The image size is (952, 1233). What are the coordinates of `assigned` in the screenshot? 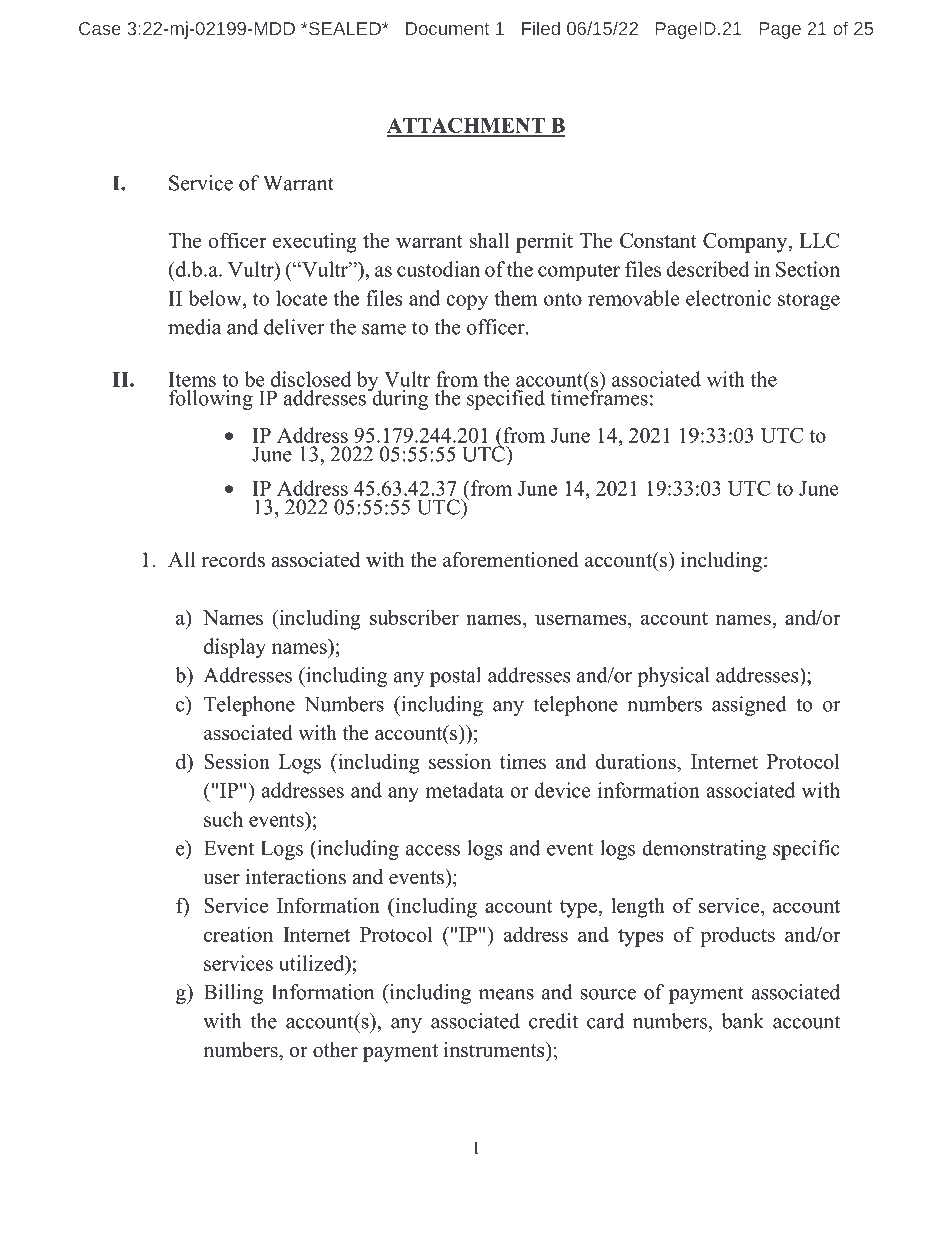 It's located at (749, 706).
